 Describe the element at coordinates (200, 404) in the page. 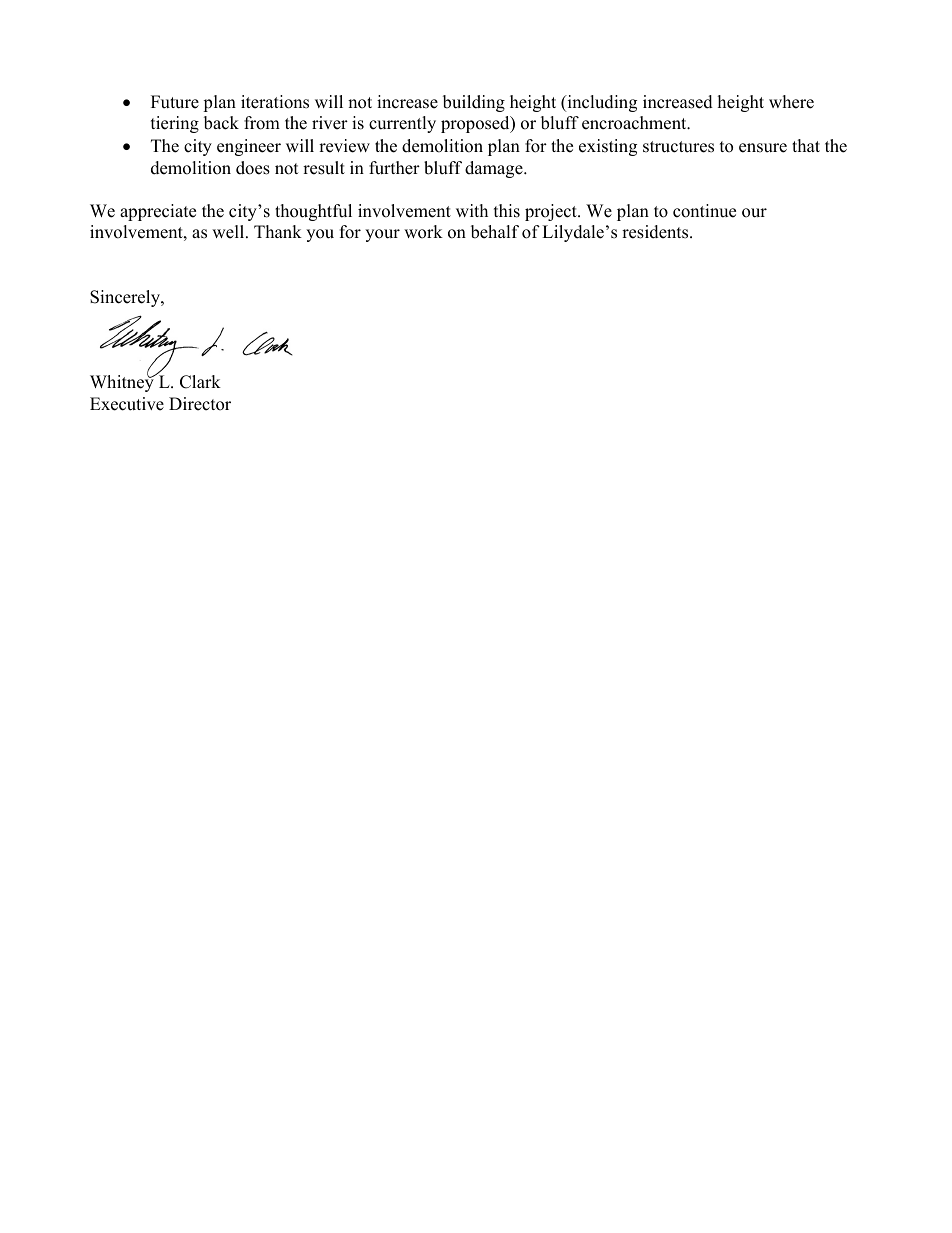

I see `Director` at that location.
